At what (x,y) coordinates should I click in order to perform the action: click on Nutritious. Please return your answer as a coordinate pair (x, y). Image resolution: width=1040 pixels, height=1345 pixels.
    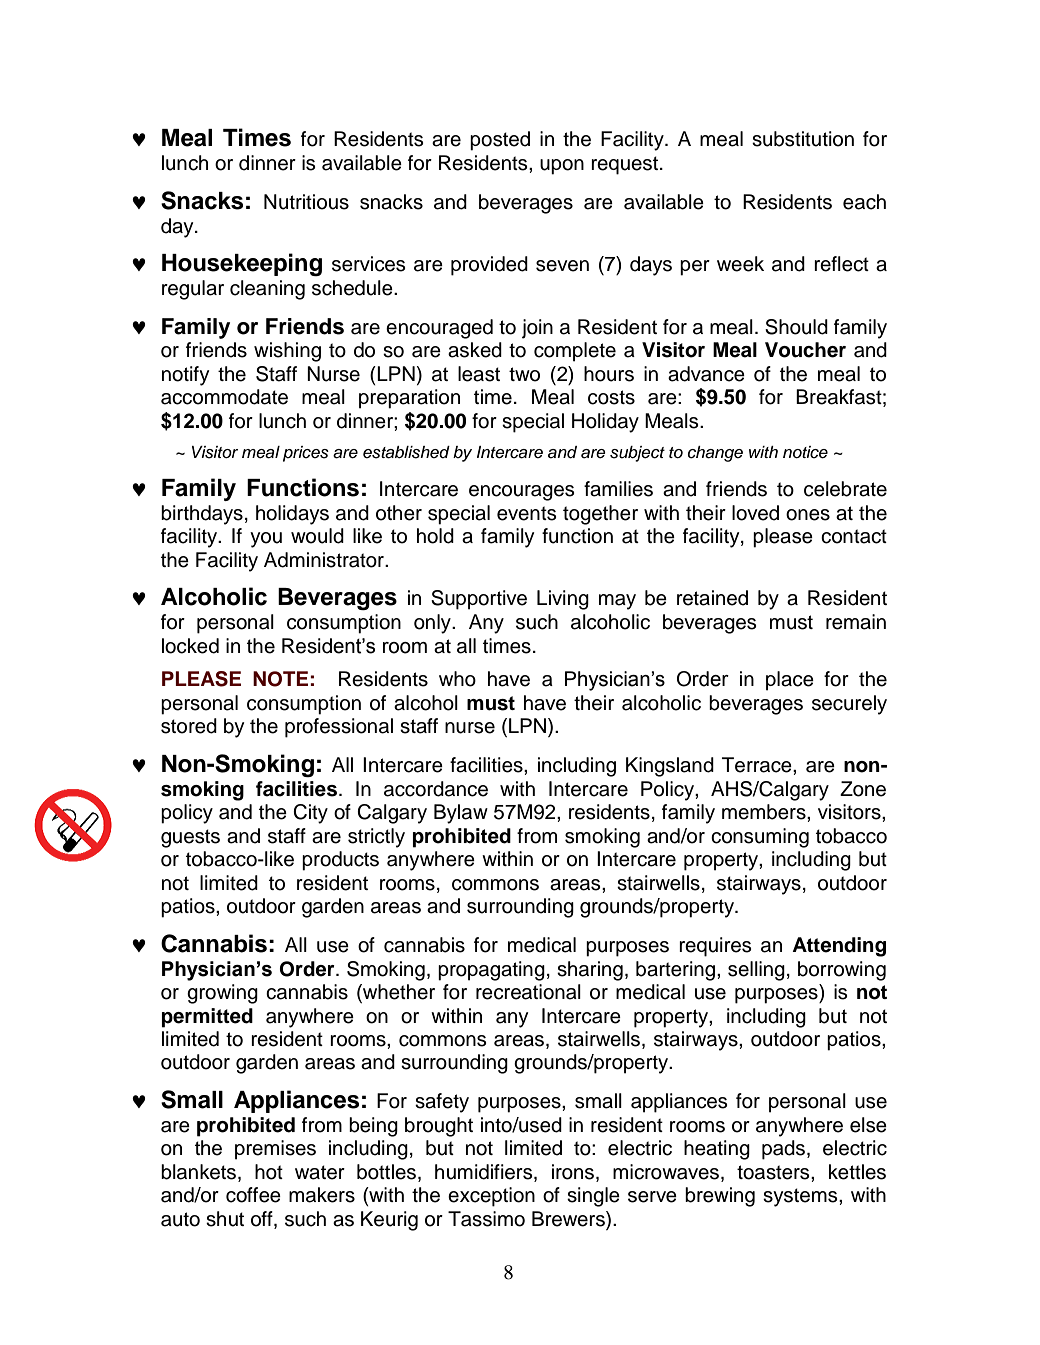
    Looking at the image, I should click on (306, 202).
